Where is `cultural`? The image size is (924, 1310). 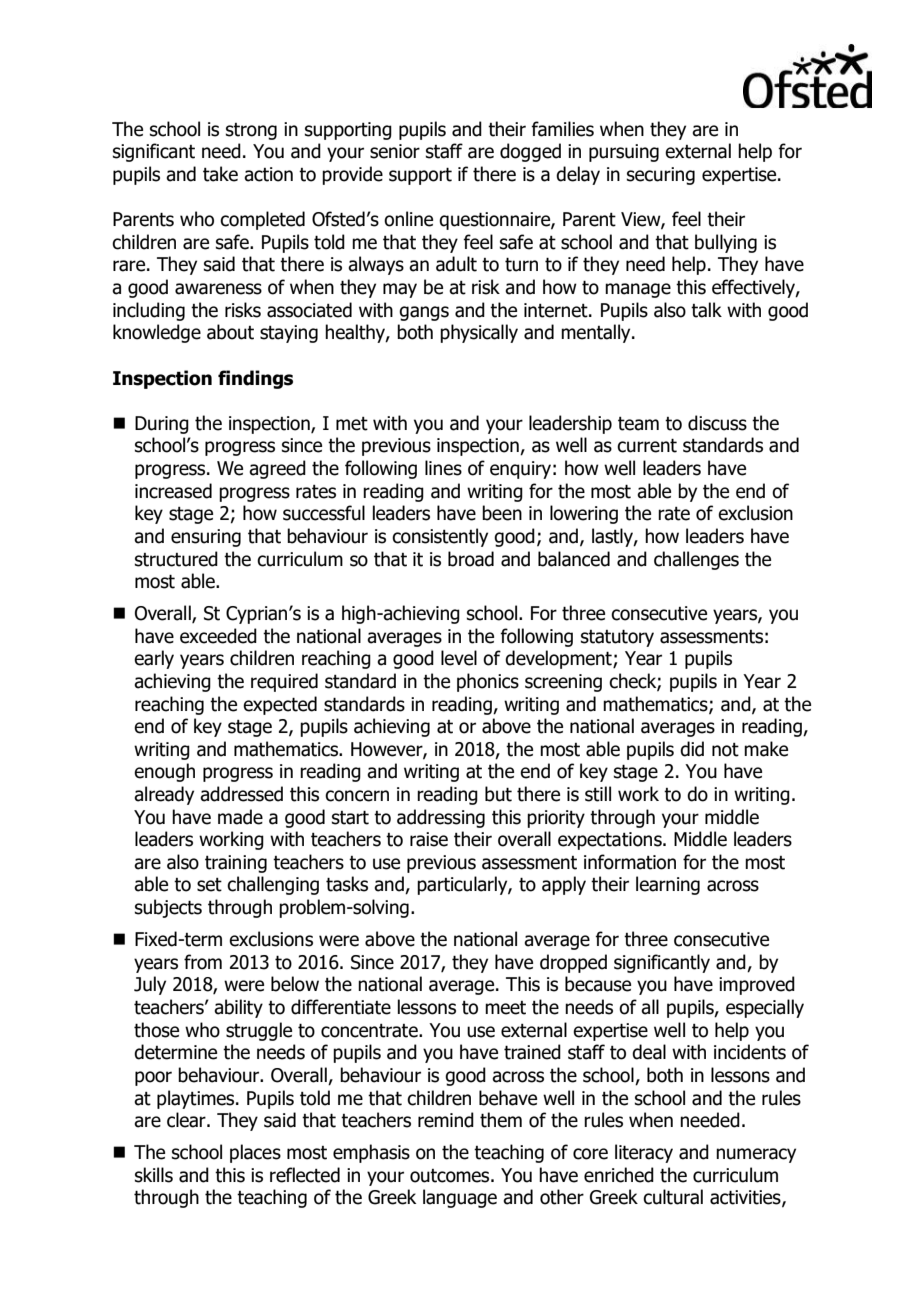
cultural is located at coordinates (673, 1197).
